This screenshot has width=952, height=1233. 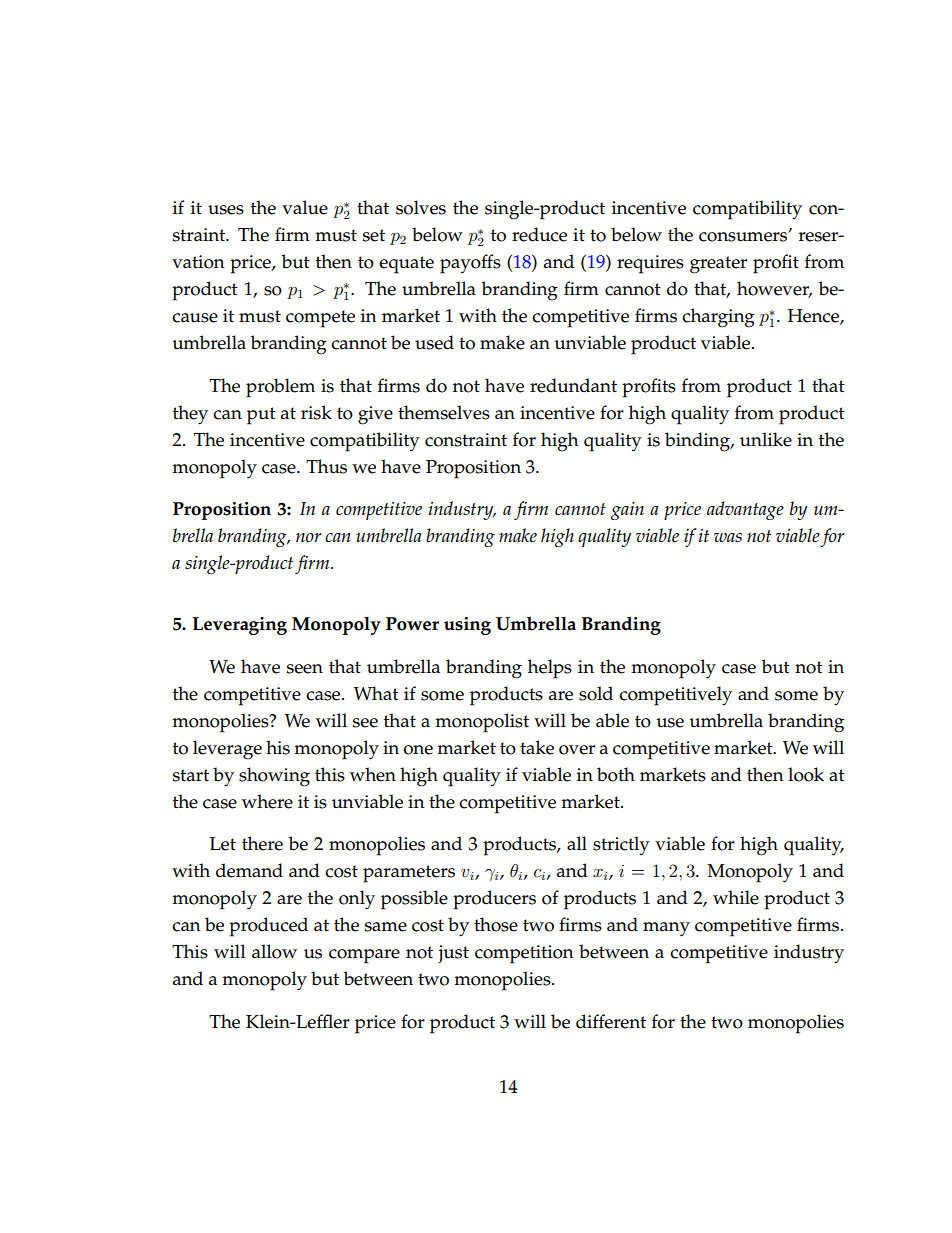 I want to click on advantage, so click(x=745, y=510).
